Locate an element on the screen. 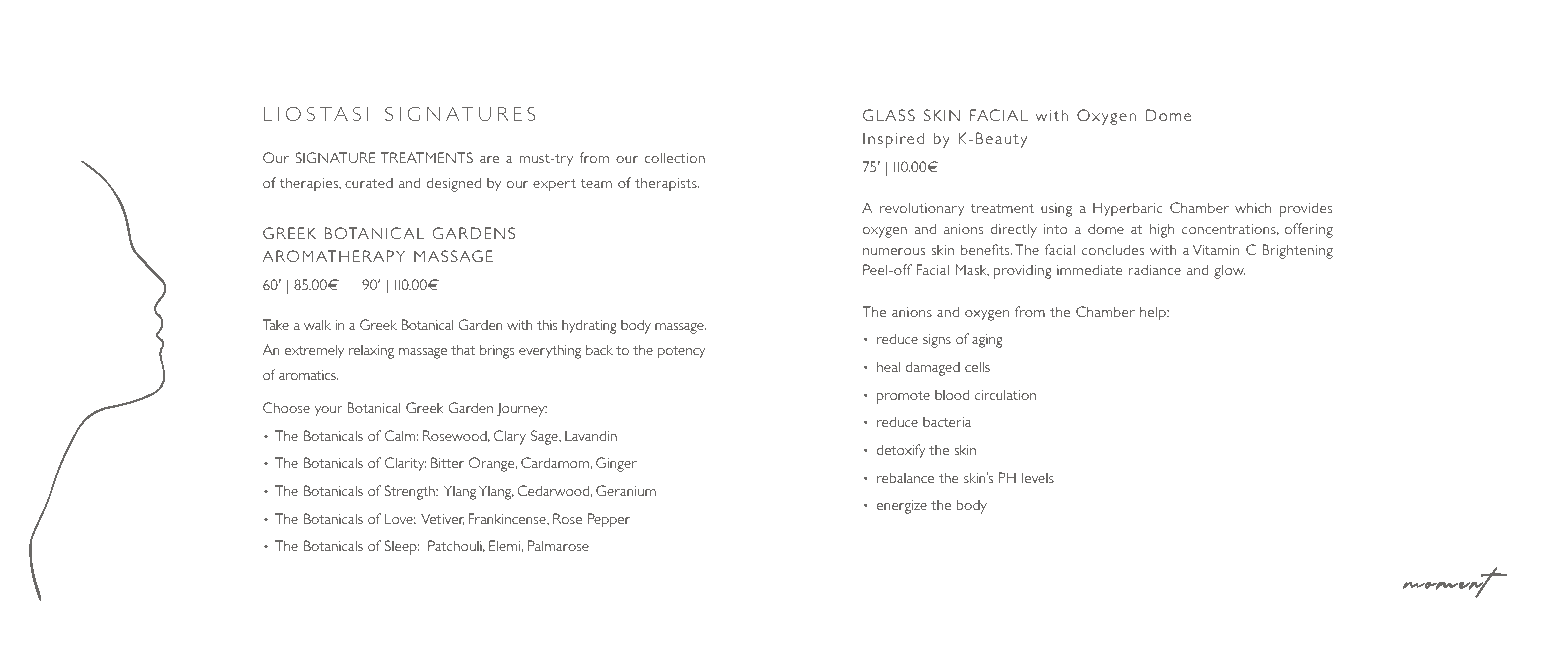  detoxify is located at coordinates (901, 451).
